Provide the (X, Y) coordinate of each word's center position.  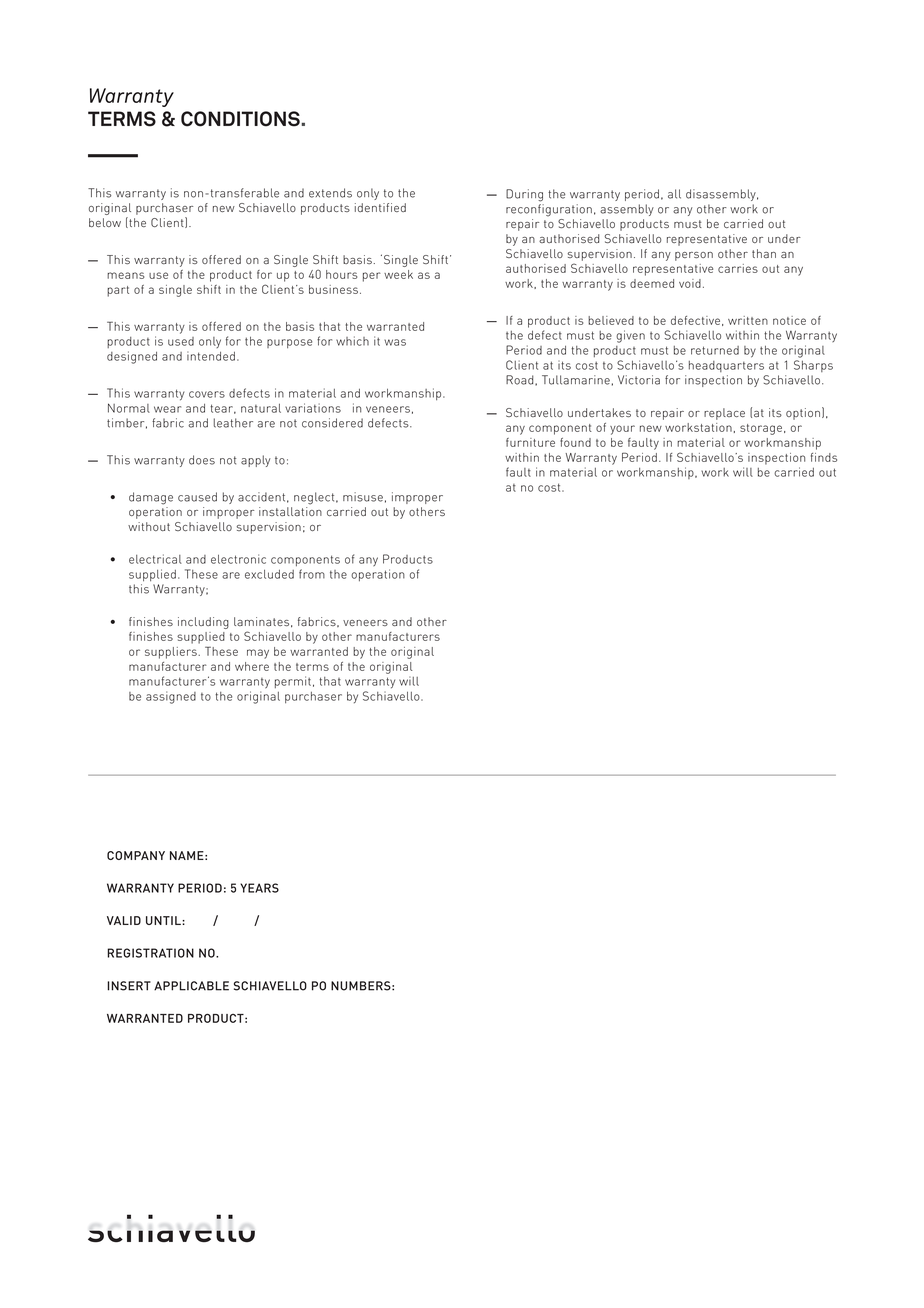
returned (715, 350)
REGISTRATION (150, 953)
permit (293, 682)
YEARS (259, 888)
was (395, 342)
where (252, 666)
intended (211, 356)
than (764, 253)
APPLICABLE (191, 986)
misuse (363, 497)
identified (380, 207)
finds (824, 457)
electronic (238, 559)
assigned (171, 697)
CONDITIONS (241, 119)
